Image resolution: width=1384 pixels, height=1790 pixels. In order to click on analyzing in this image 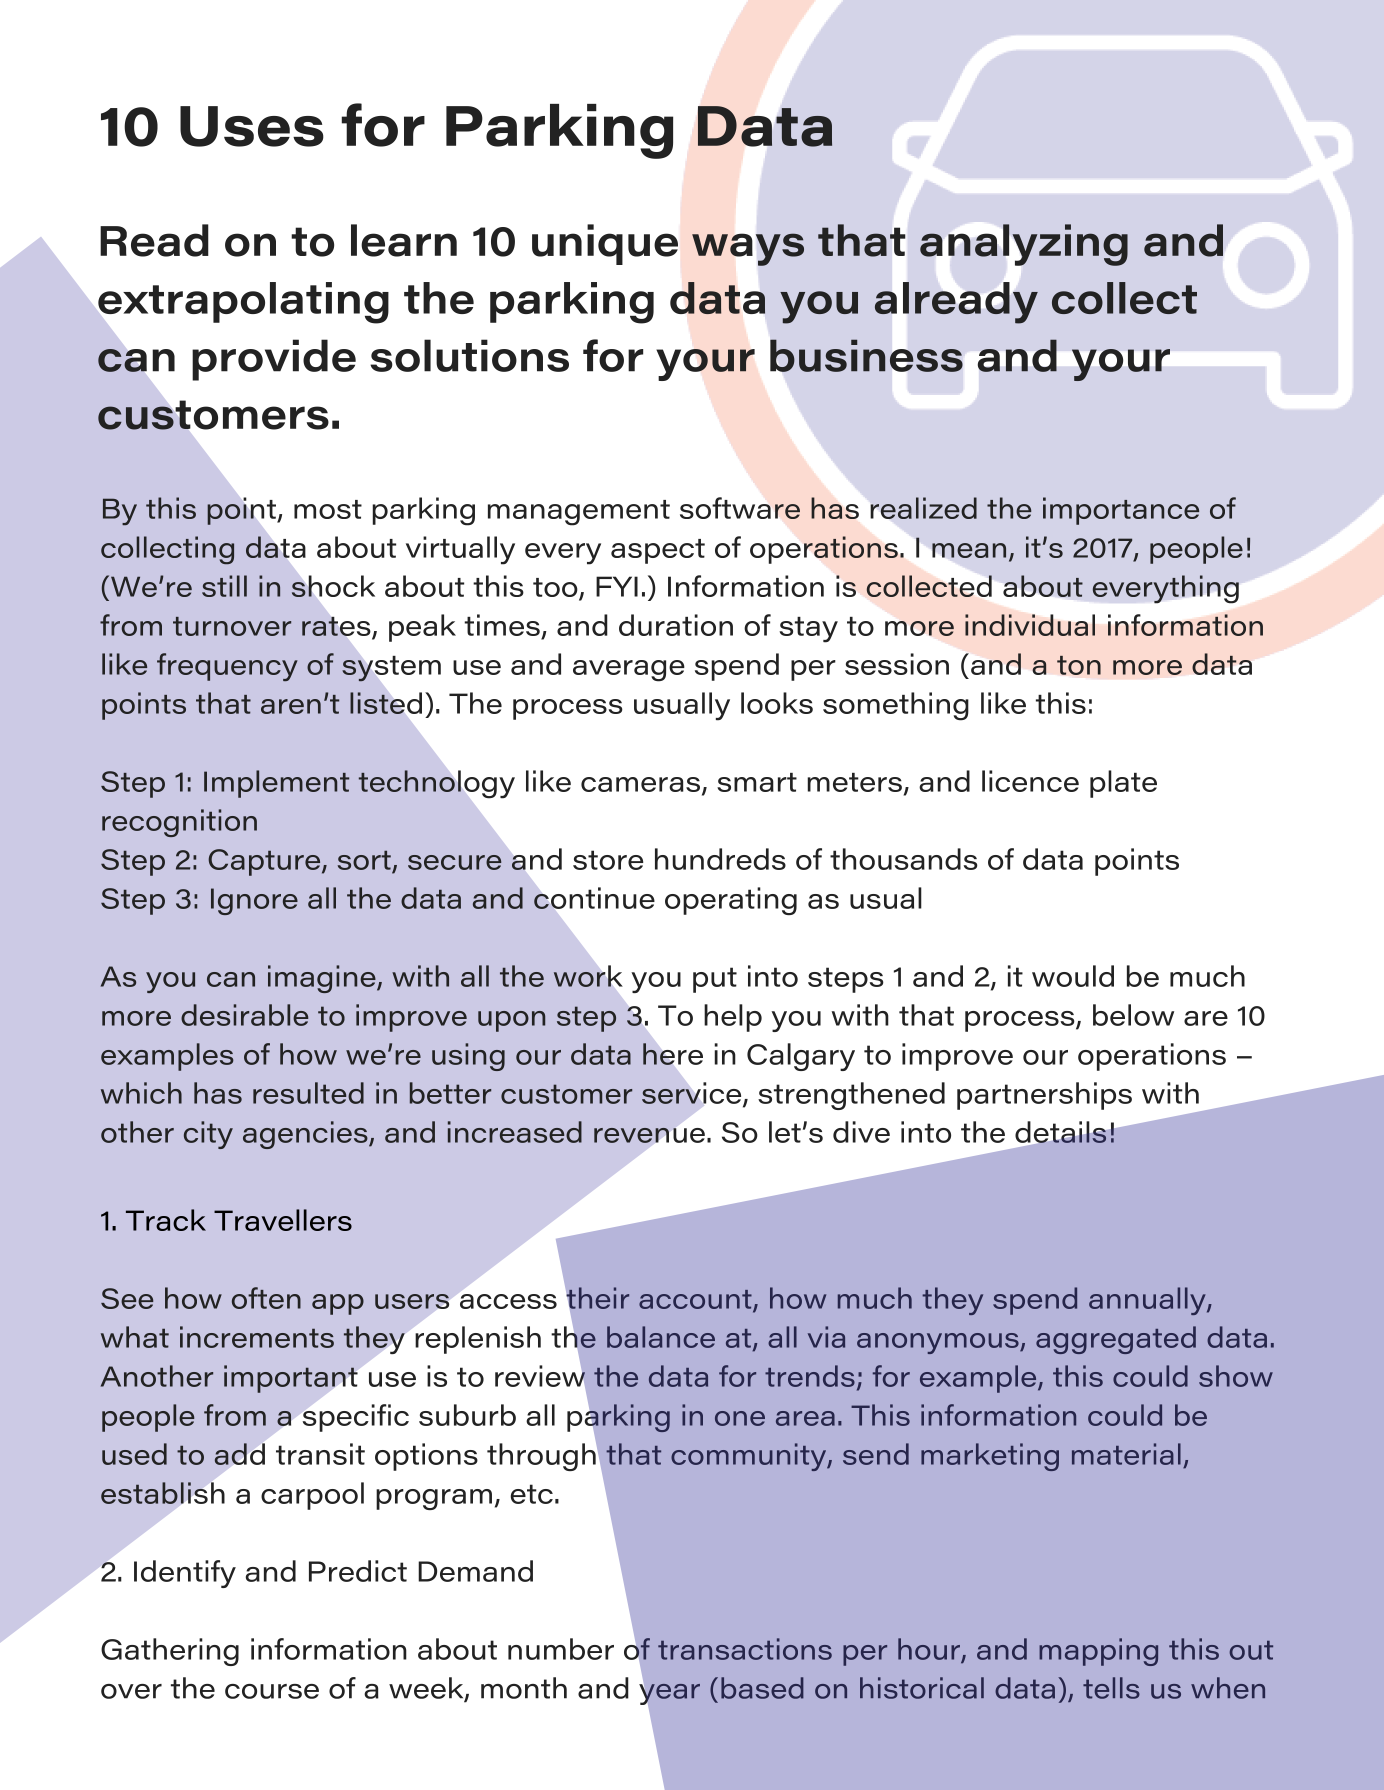, I will do `click(1024, 245)`.
